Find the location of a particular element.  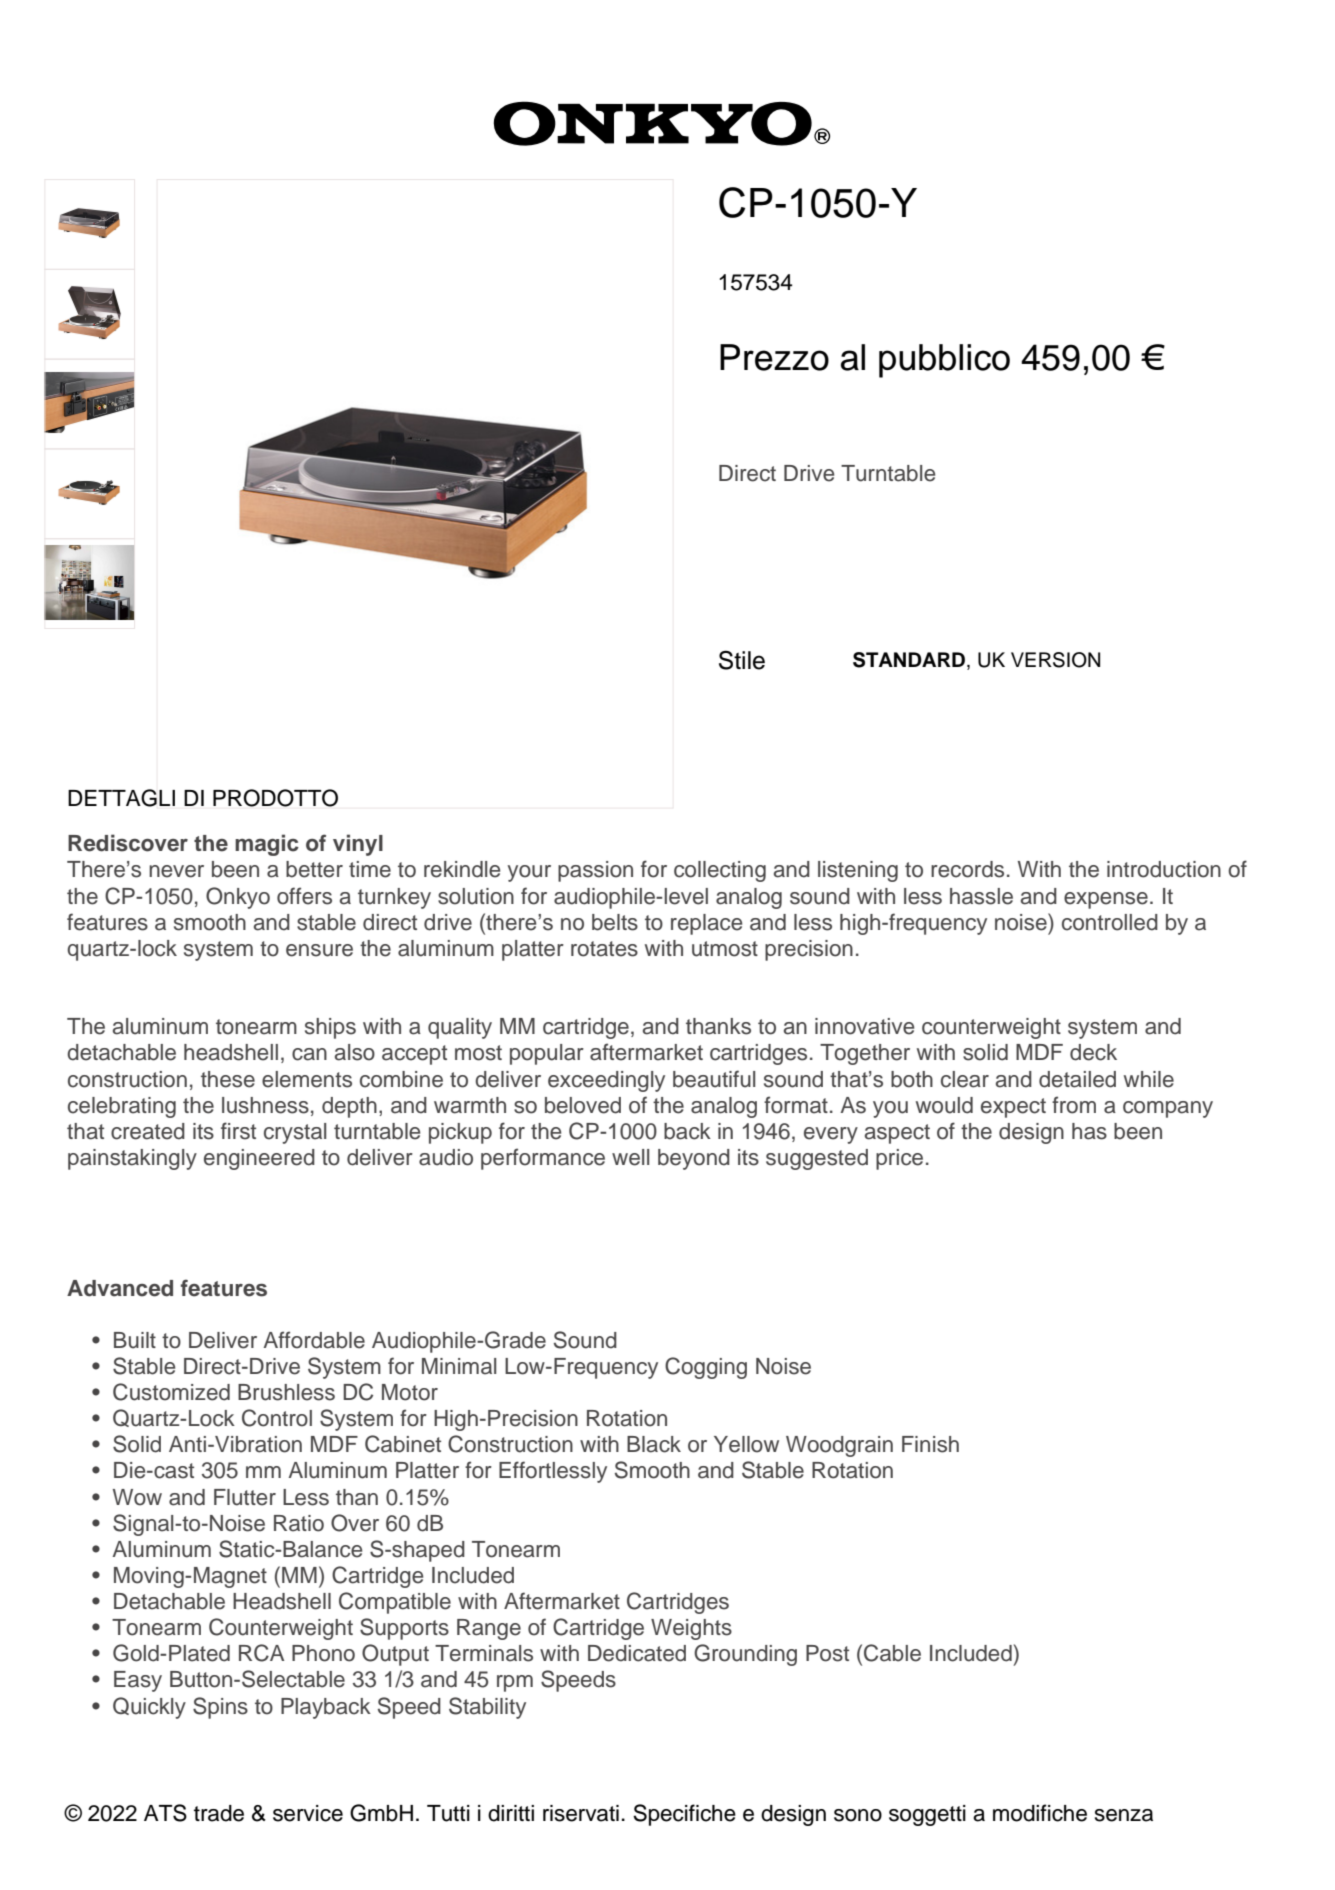

price is located at coordinates (899, 1159).
